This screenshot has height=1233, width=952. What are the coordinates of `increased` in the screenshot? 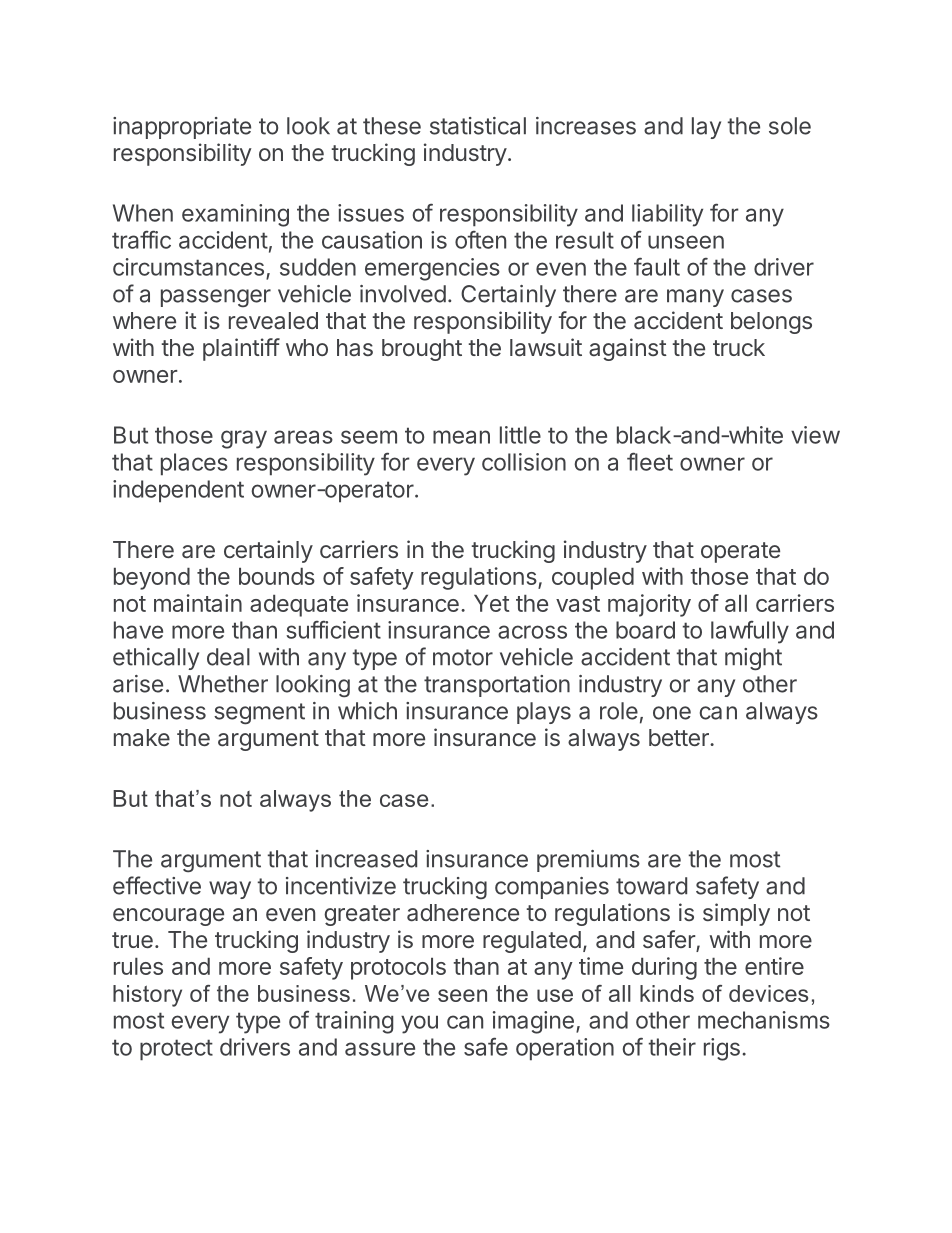 It's located at (366, 859).
